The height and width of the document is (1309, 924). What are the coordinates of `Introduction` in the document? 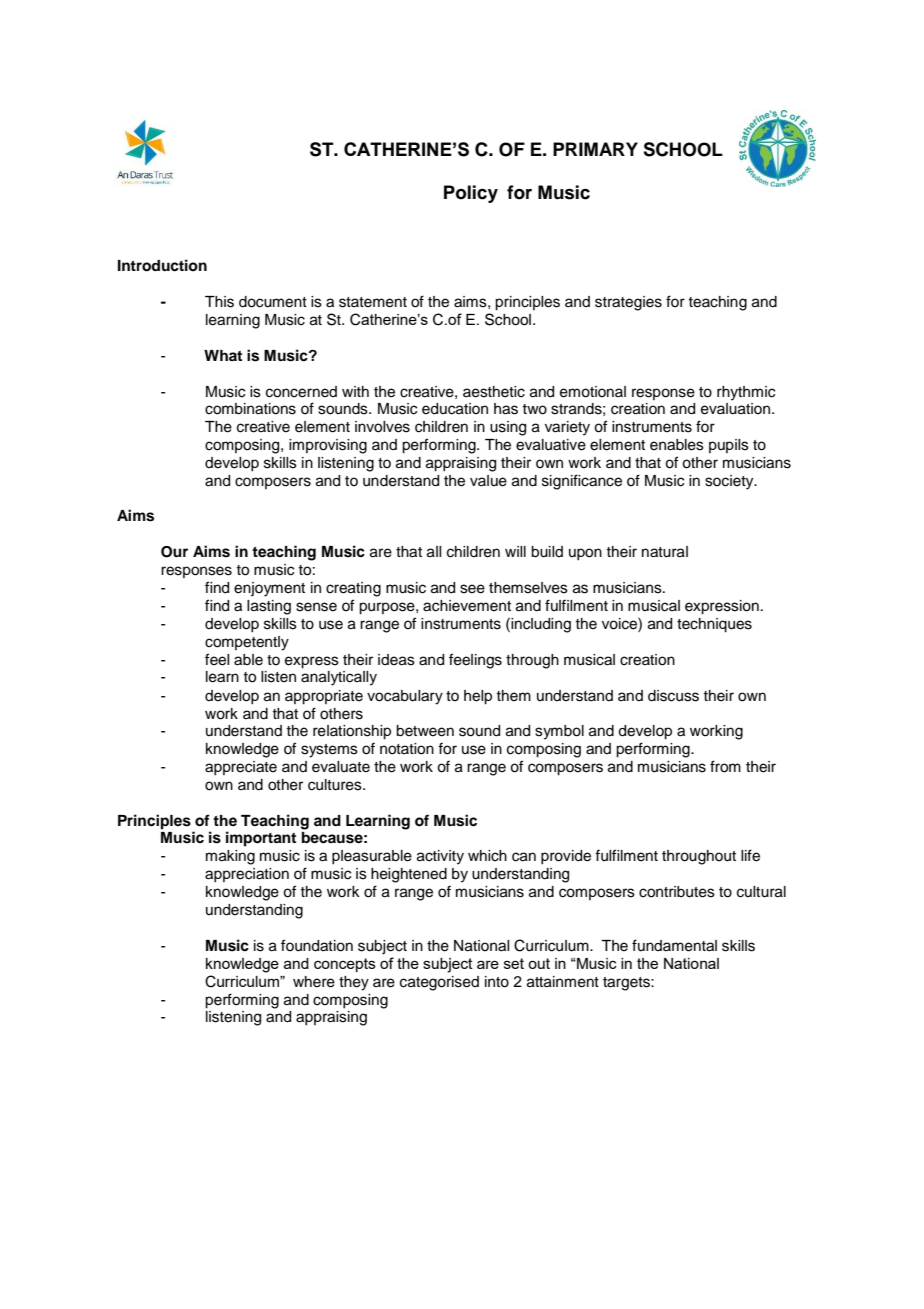 It's located at (162, 265).
